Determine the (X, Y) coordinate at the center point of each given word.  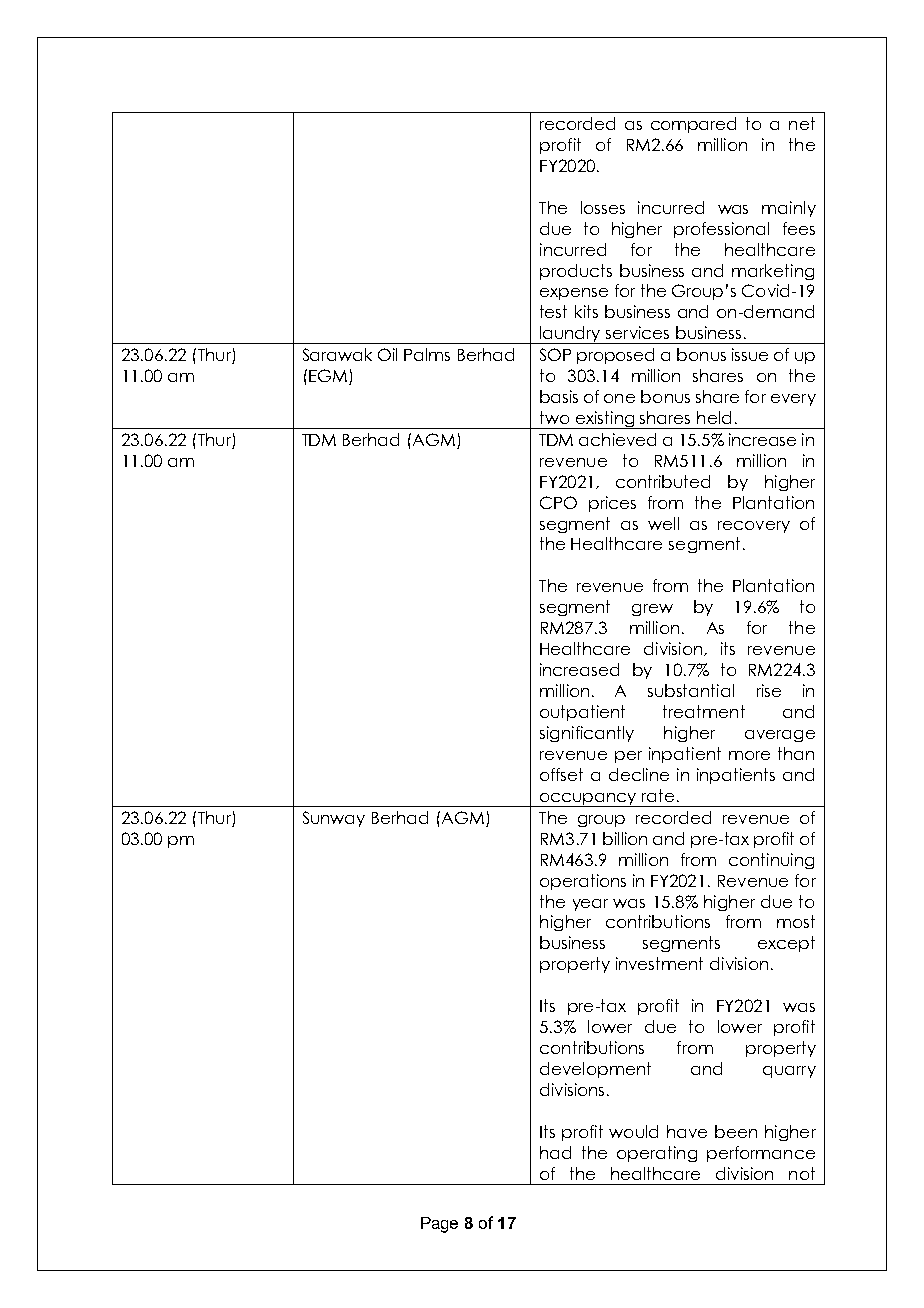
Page (439, 1225)
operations (583, 882)
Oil (387, 354)
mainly (789, 209)
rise (769, 690)
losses (603, 207)
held (714, 417)
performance (761, 1154)
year (590, 905)
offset (561, 774)
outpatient (582, 713)
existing (605, 420)
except (786, 944)
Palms (427, 354)
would (633, 1131)
